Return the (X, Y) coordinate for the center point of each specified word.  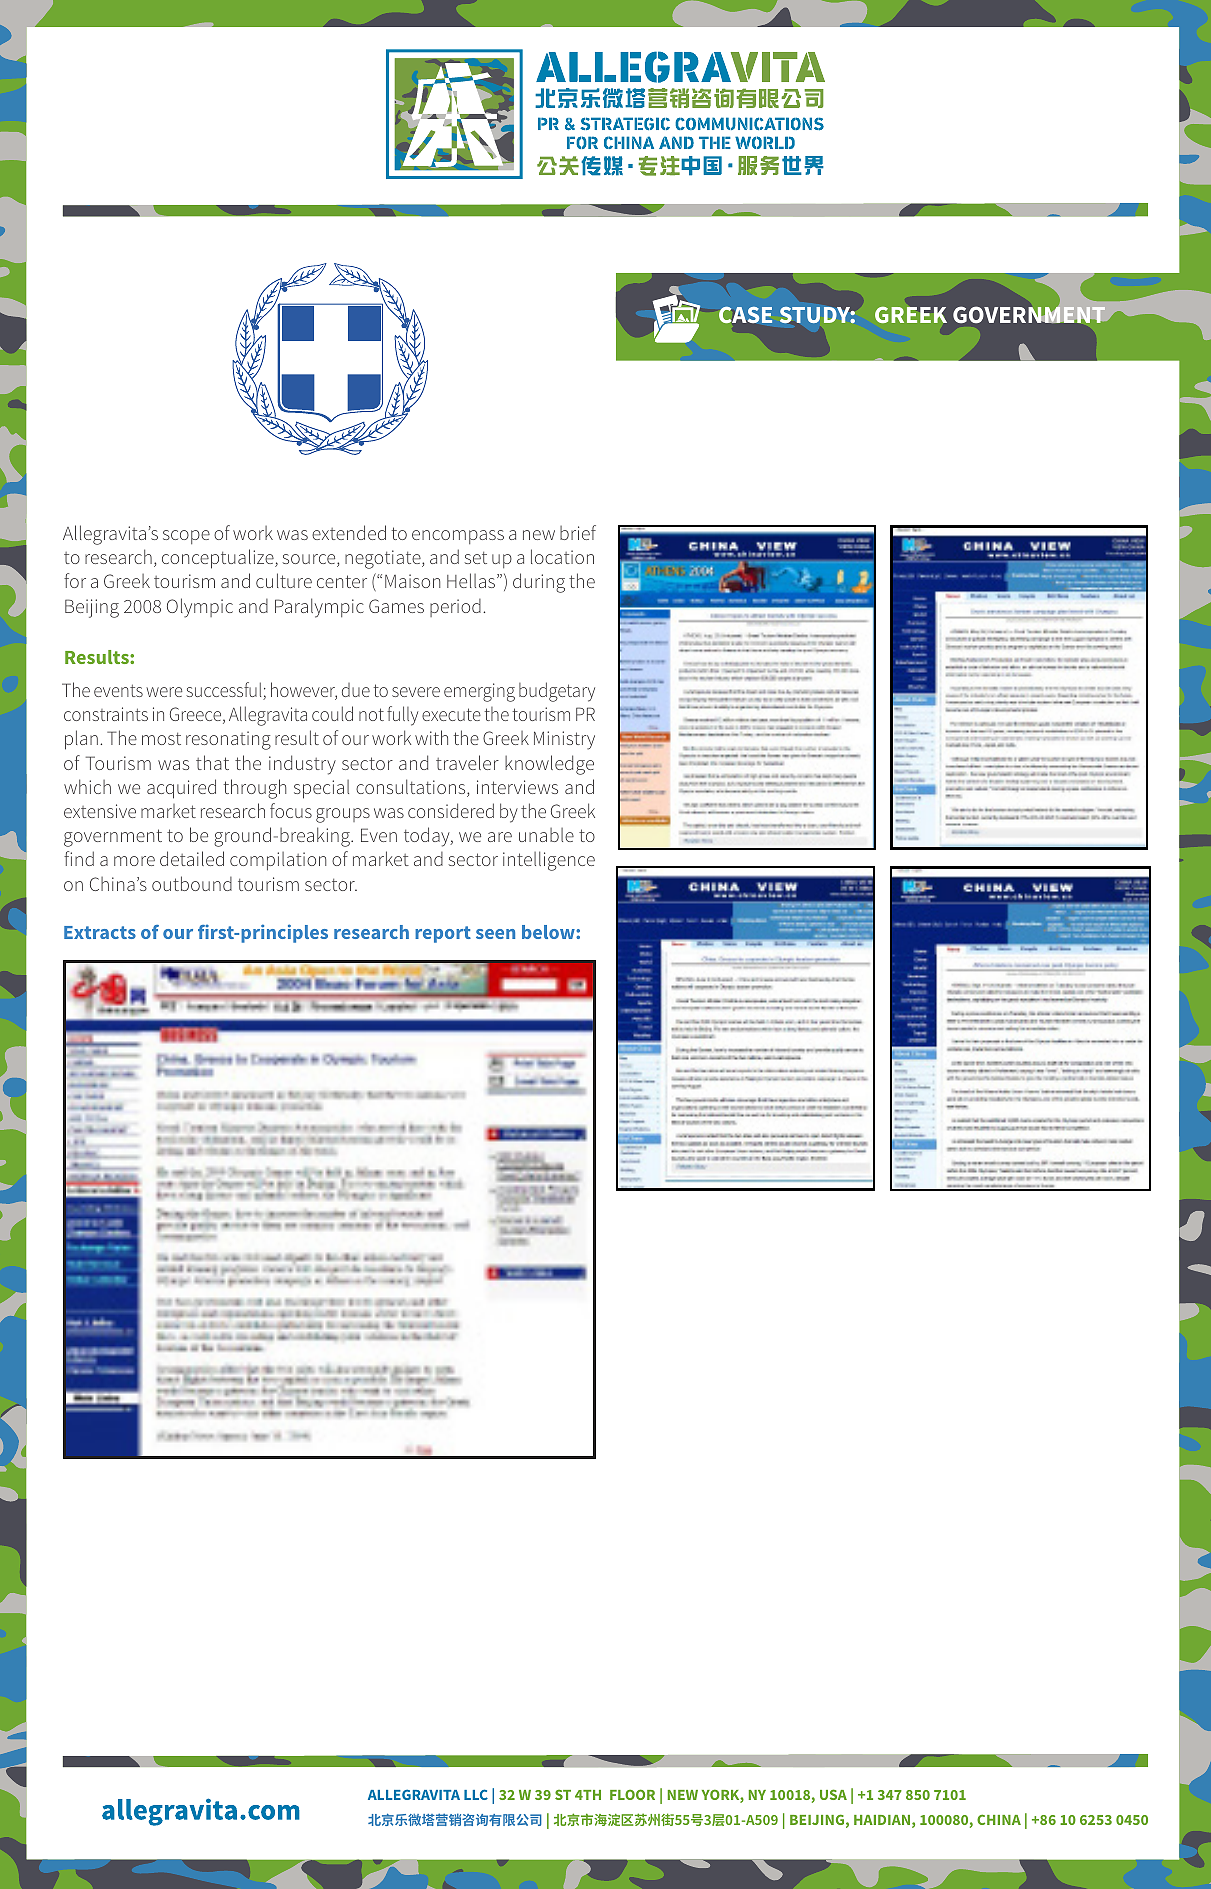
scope (186, 537)
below (549, 932)
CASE (745, 315)
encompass (458, 537)
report (443, 934)
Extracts (100, 932)
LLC (476, 1794)
